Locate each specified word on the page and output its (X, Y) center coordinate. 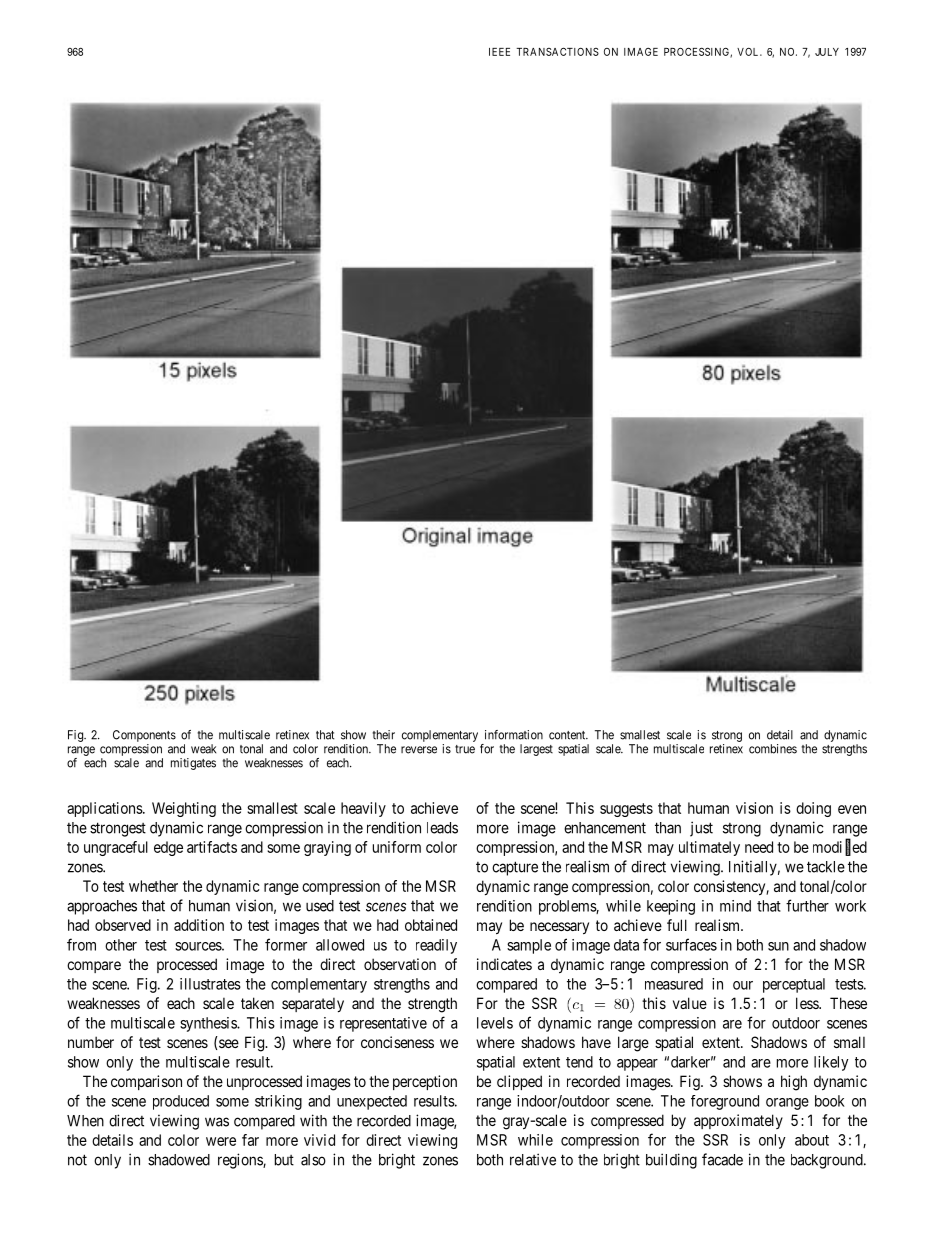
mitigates (193, 764)
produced (181, 1102)
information (514, 735)
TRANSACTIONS (557, 51)
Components (144, 736)
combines (773, 749)
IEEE (499, 52)
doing (813, 809)
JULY (827, 52)
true (465, 749)
